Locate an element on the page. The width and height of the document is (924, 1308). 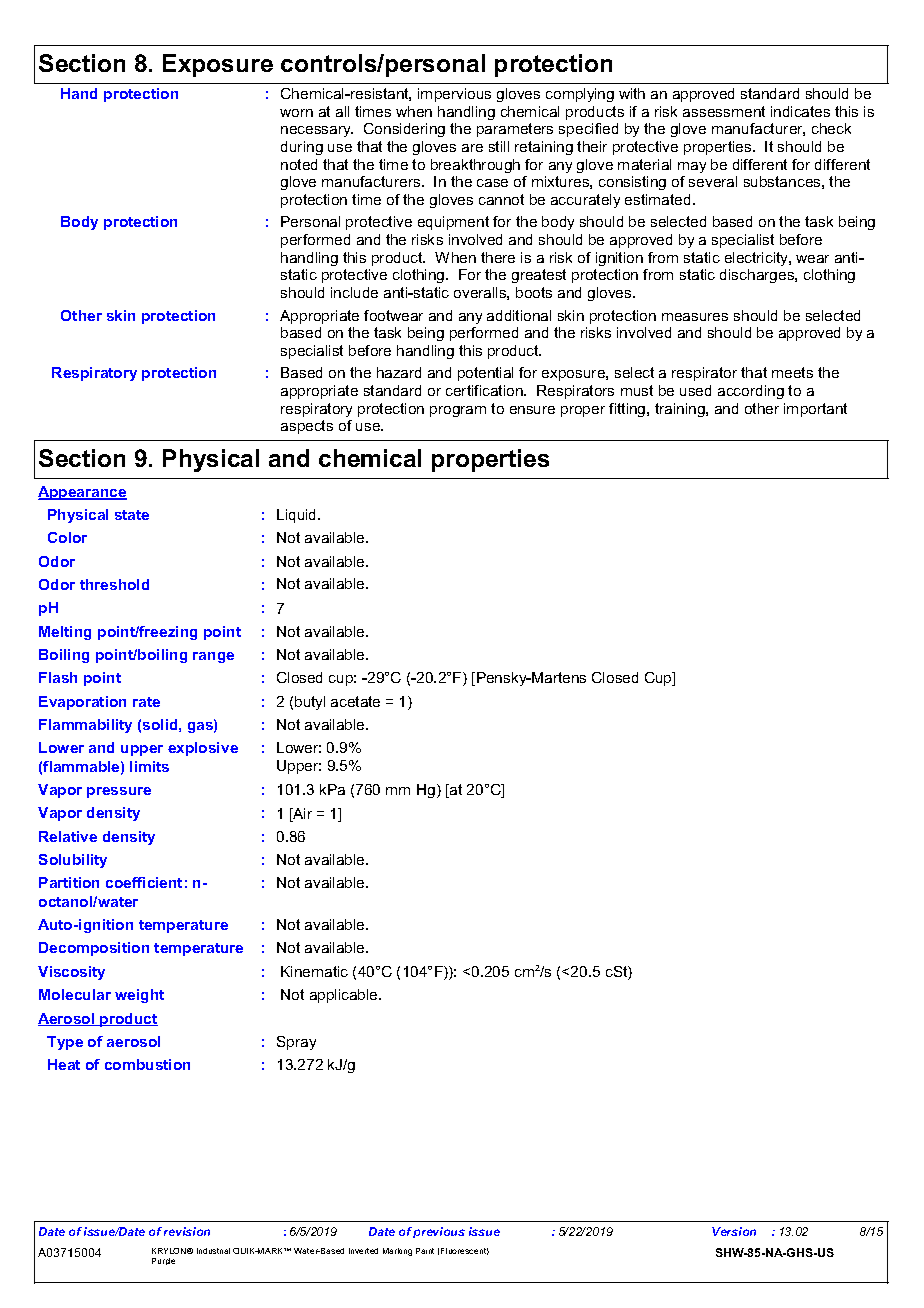
are is located at coordinates (472, 148).
